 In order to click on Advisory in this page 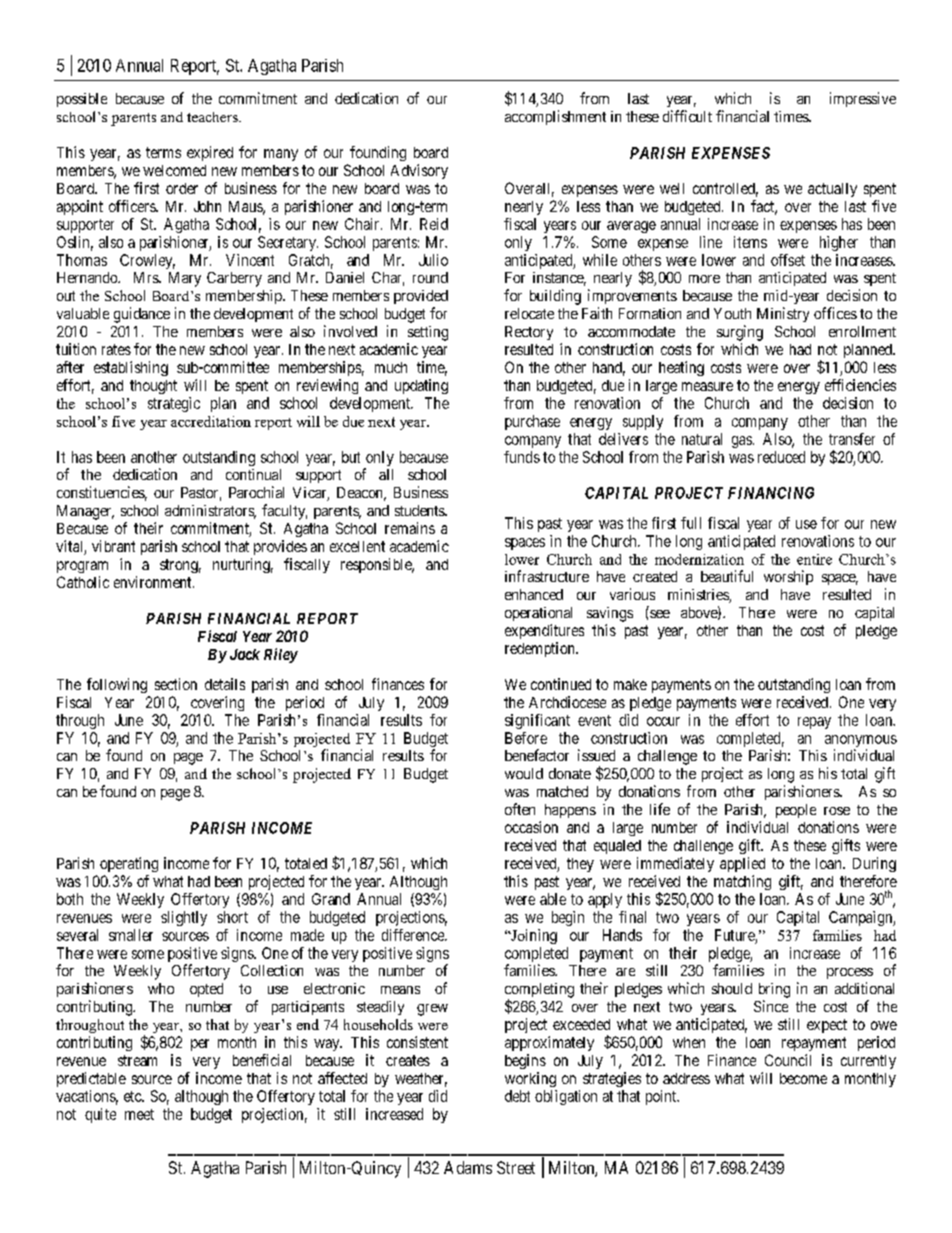, I will do `click(419, 171)`.
